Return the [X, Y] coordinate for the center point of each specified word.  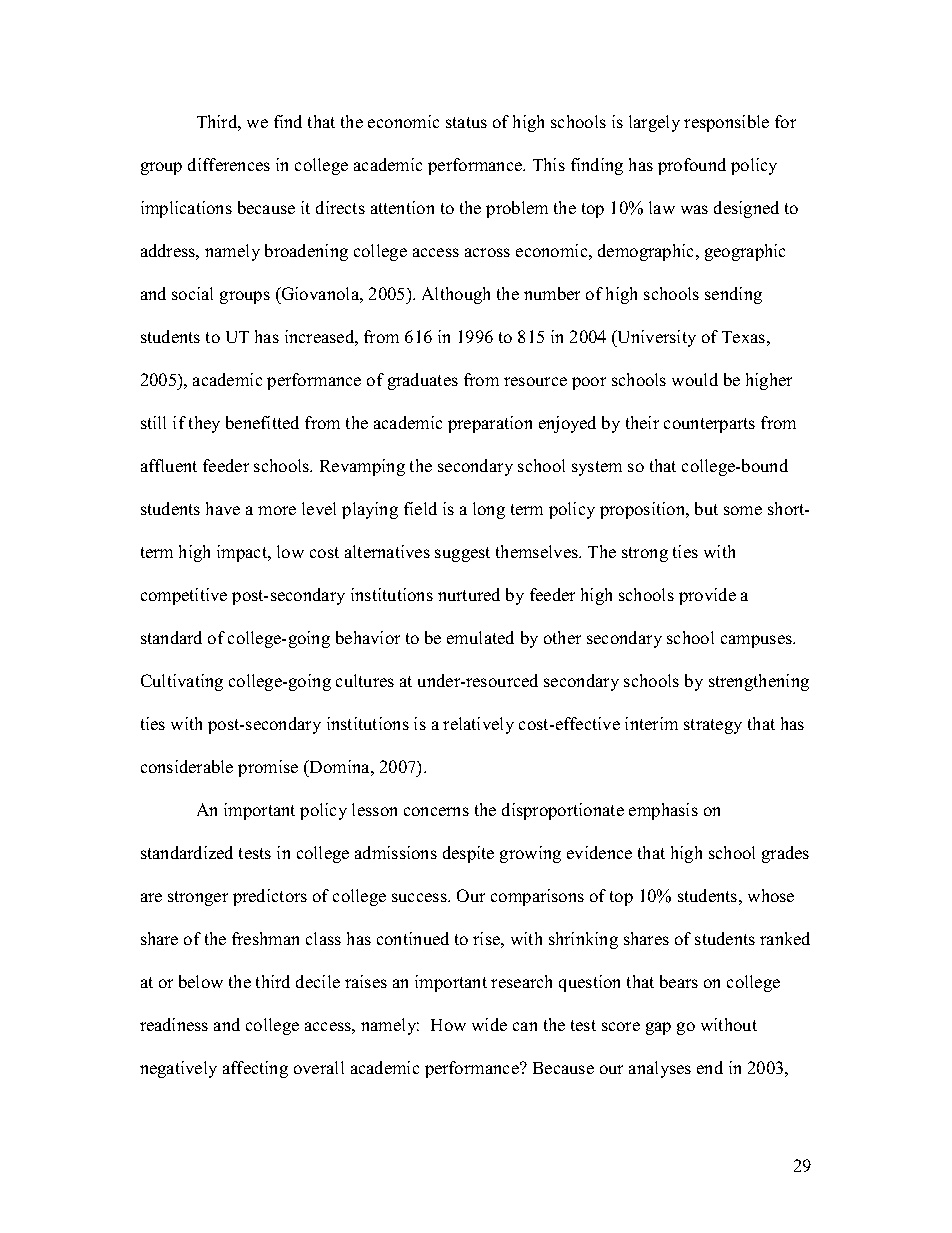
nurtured [469, 594]
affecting [255, 1069]
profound [692, 166]
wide [489, 1024]
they [204, 424]
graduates [423, 381]
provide [707, 596]
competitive [184, 596]
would [695, 379]
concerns [436, 811]
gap [658, 1028]
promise [268, 768]
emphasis [663, 811]
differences [229, 164]
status [466, 122]
